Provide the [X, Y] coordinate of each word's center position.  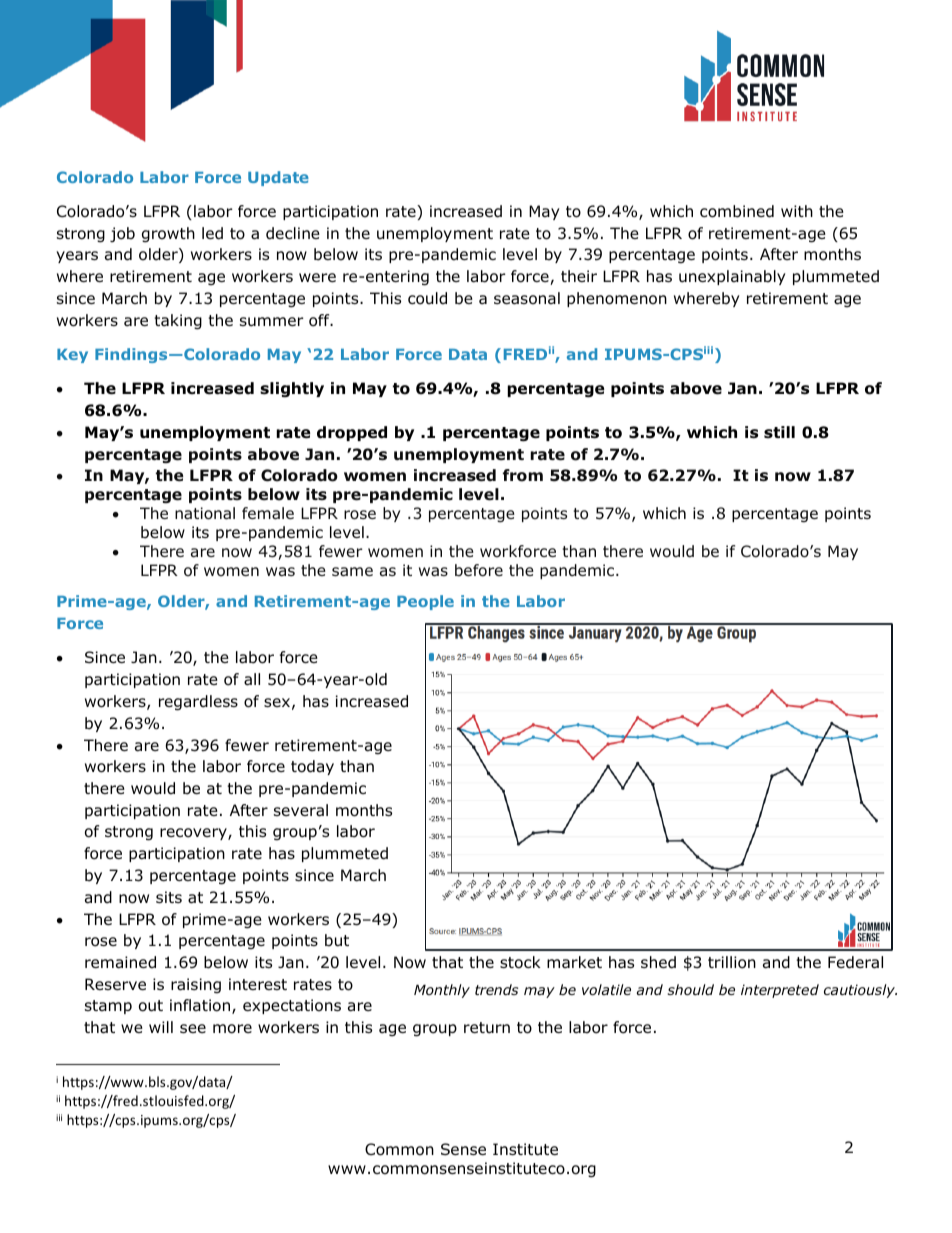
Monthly [442, 991]
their [579, 276]
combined [737, 211]
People [425, 602]
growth [168, 235]
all [252, 679]
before [479, 570]
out [151, 1006]
